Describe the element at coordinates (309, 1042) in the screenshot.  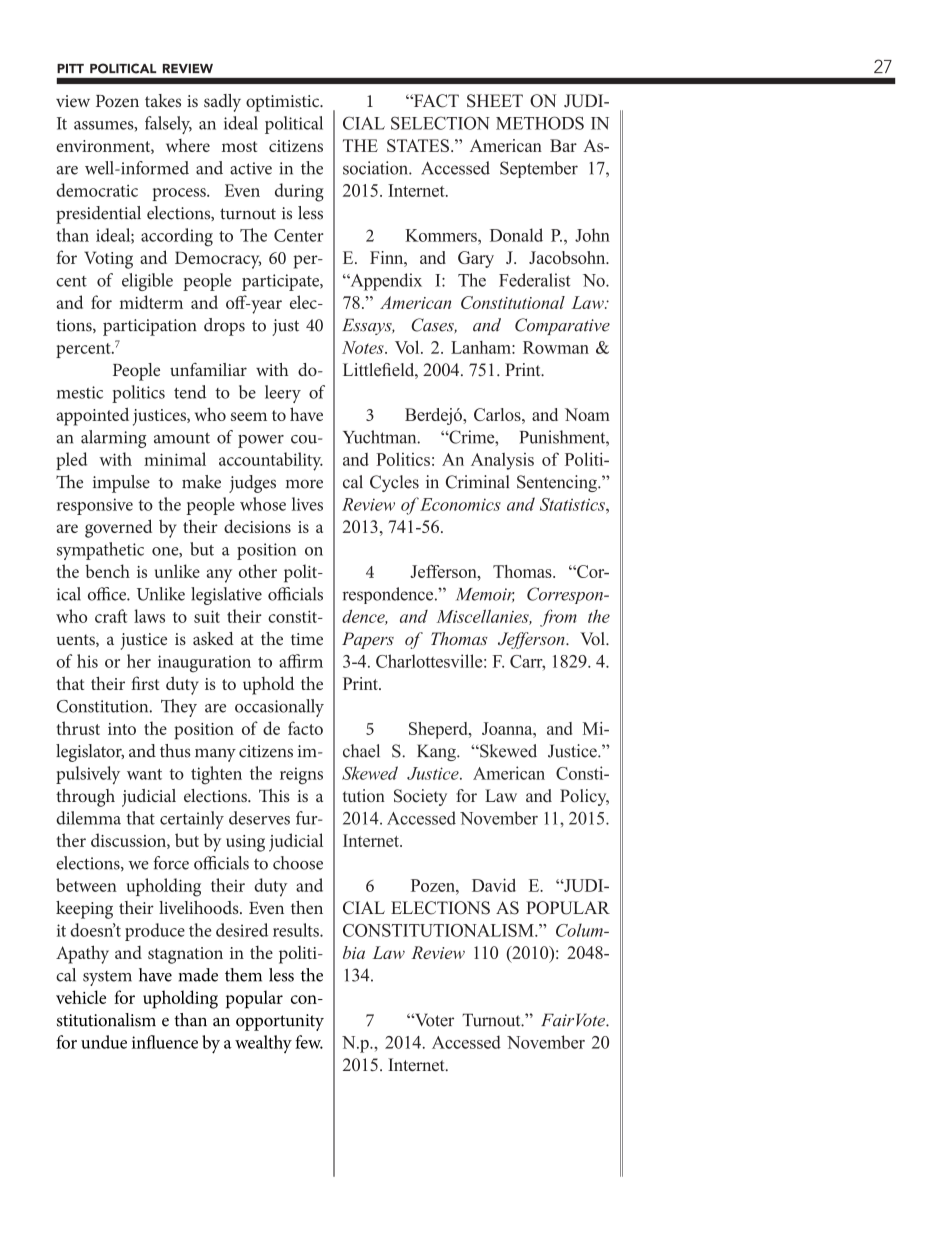
I see `few` at that location.
